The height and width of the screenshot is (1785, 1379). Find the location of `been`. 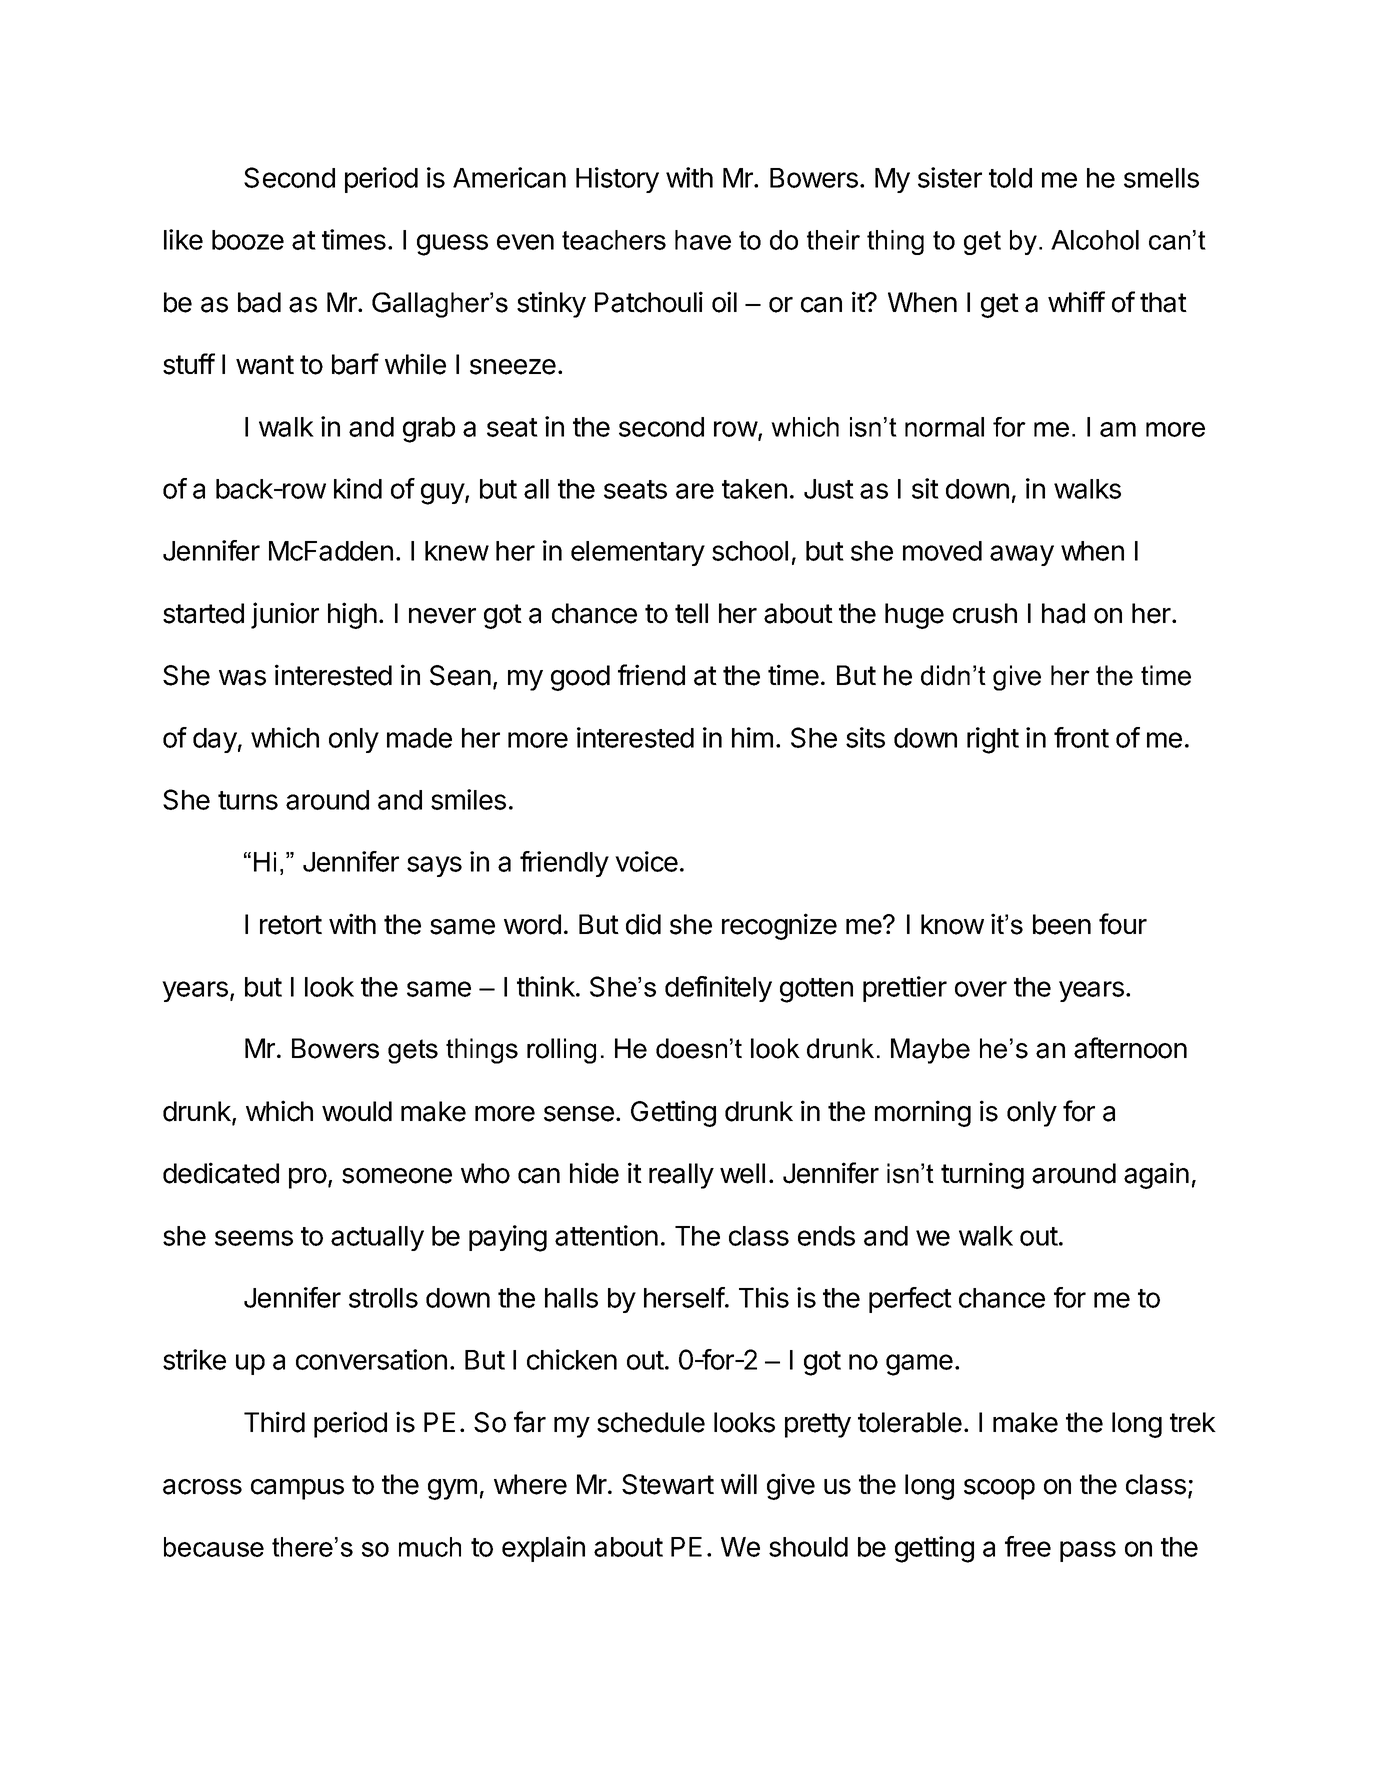

been is located at coordinates (1062, 924).
